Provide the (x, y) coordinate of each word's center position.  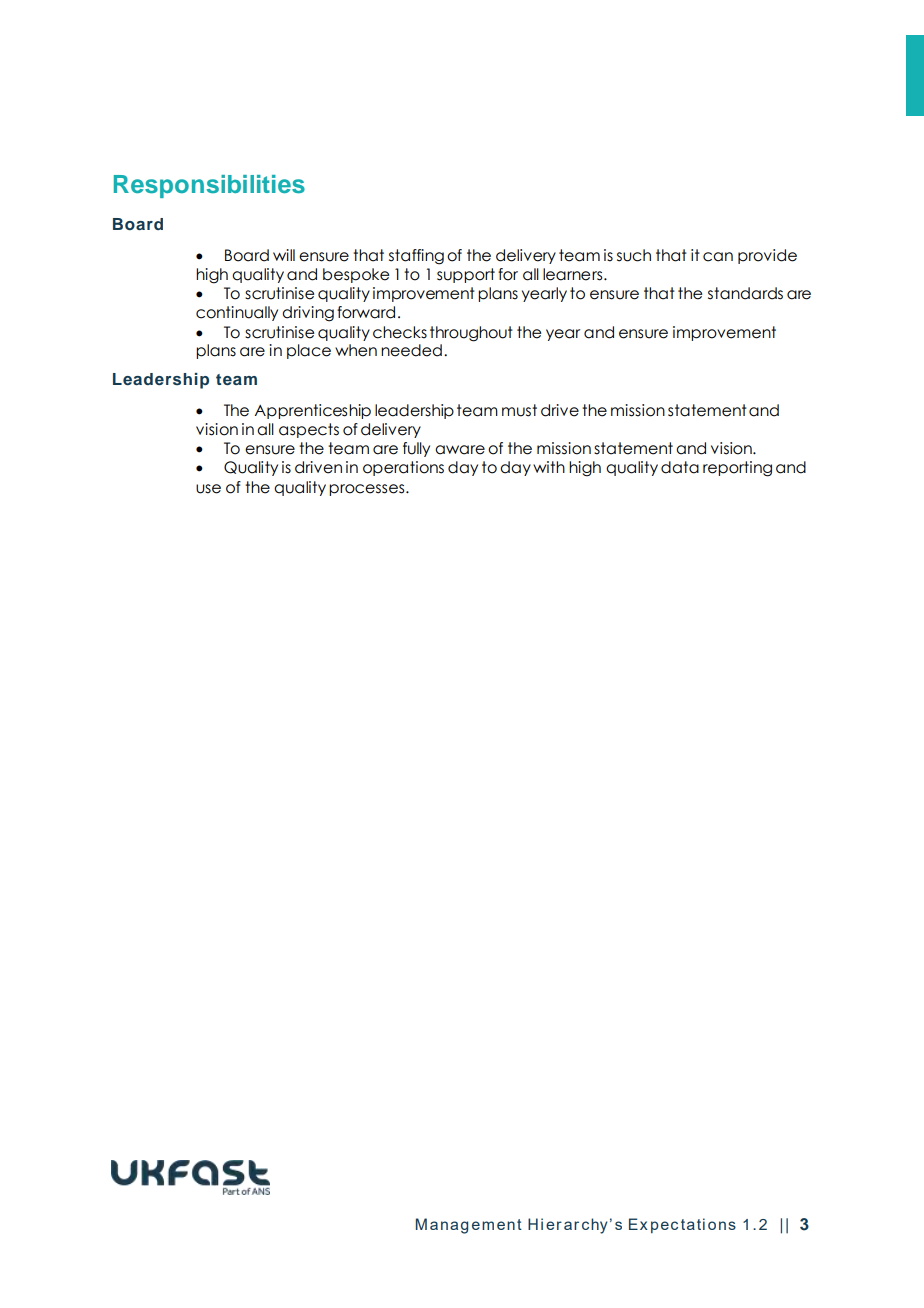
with (549, 467)
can (718, 257)
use (208, 489)
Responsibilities (209, 186)
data (680, 467)
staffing (416, 257)
